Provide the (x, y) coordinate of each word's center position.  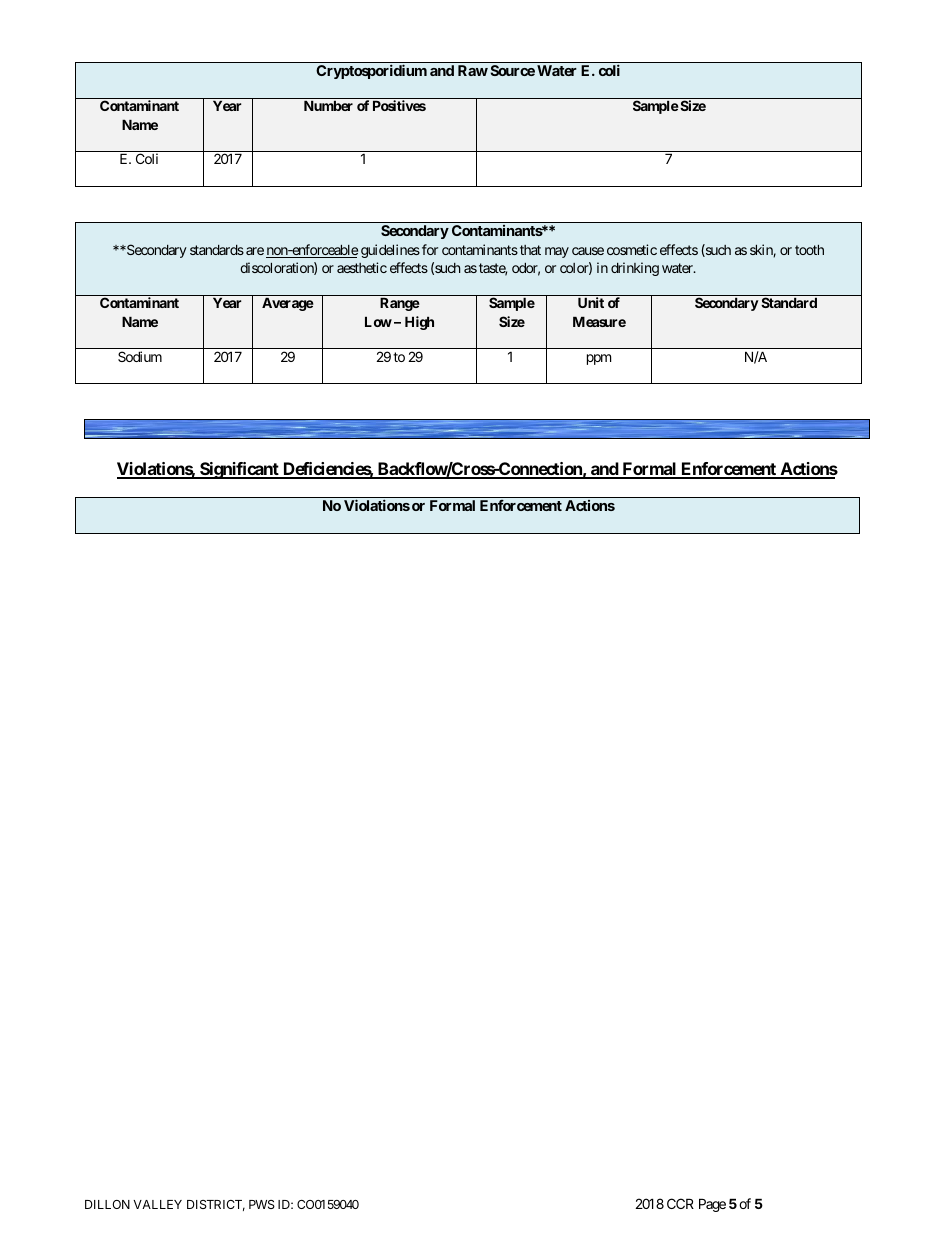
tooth (809, 250)
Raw (473, 70)
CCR (680, 1203)
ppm (599, 359)
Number (328, 105)
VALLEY (157, 1204)
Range (400, 304)
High (419, 323)
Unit (591, 302)
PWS (262, 1204)
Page (712, 1205)
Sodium (140, 356)
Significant (239, 470)
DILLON (107, 1204)
